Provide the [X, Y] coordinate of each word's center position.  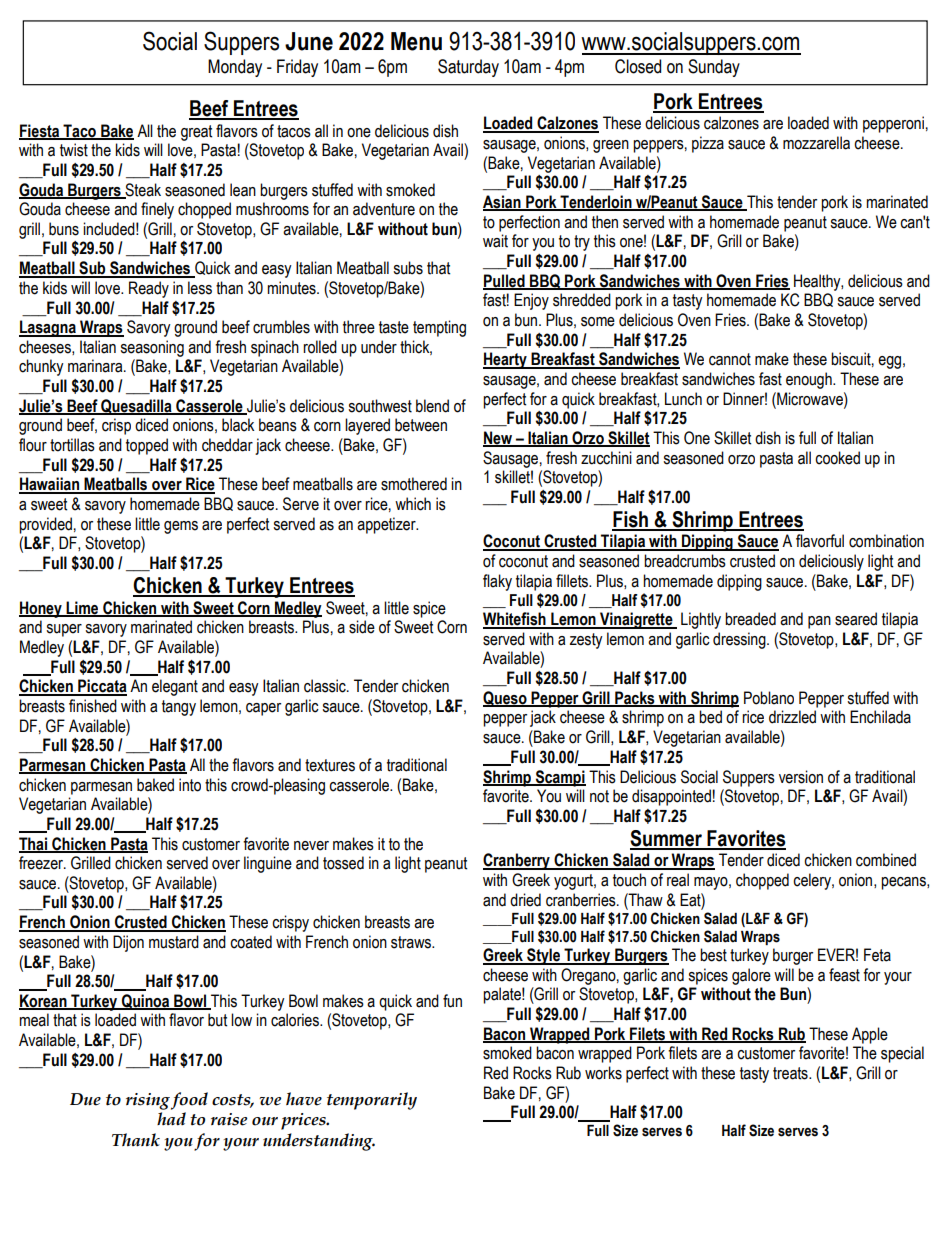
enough [810, 380]
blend [432, 406]
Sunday [714, 68]
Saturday [468, 68]
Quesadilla [136, 407]
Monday [235, 68]
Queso [506, 699]
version [801, 777]
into [190, 785]
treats [791, 1073]
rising [148, 1101]
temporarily [372, 1101]
